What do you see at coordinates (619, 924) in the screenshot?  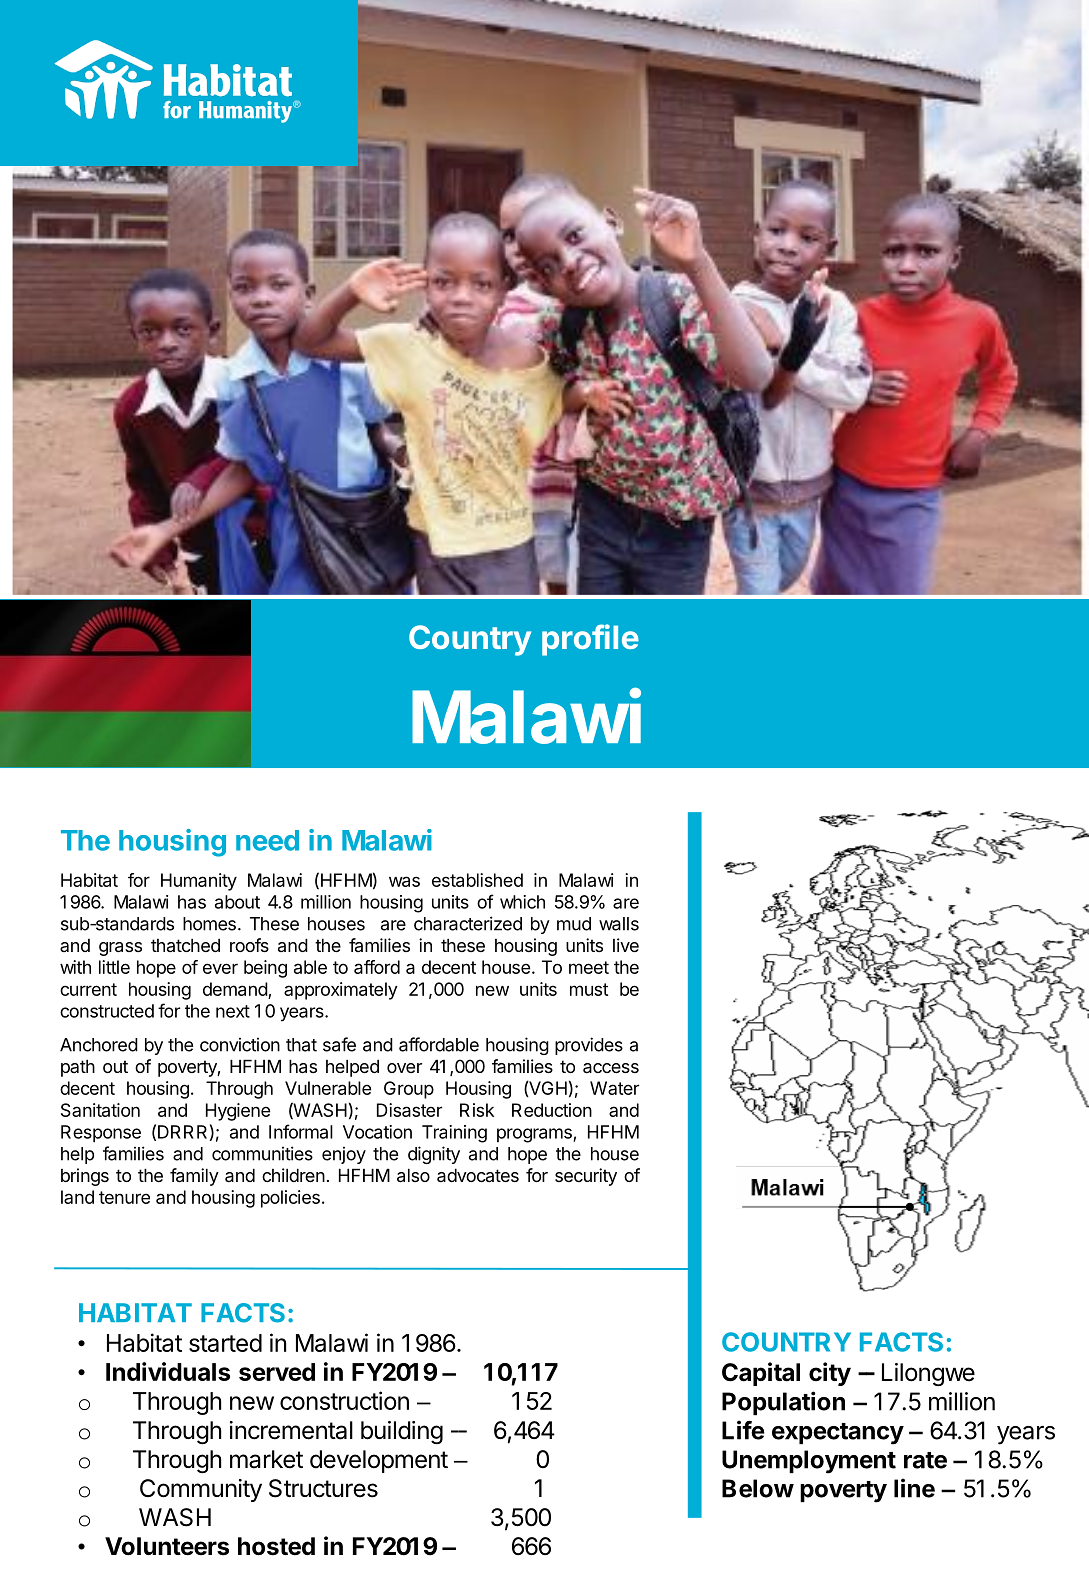 I see `walls` at bounding box center [619, 924].
